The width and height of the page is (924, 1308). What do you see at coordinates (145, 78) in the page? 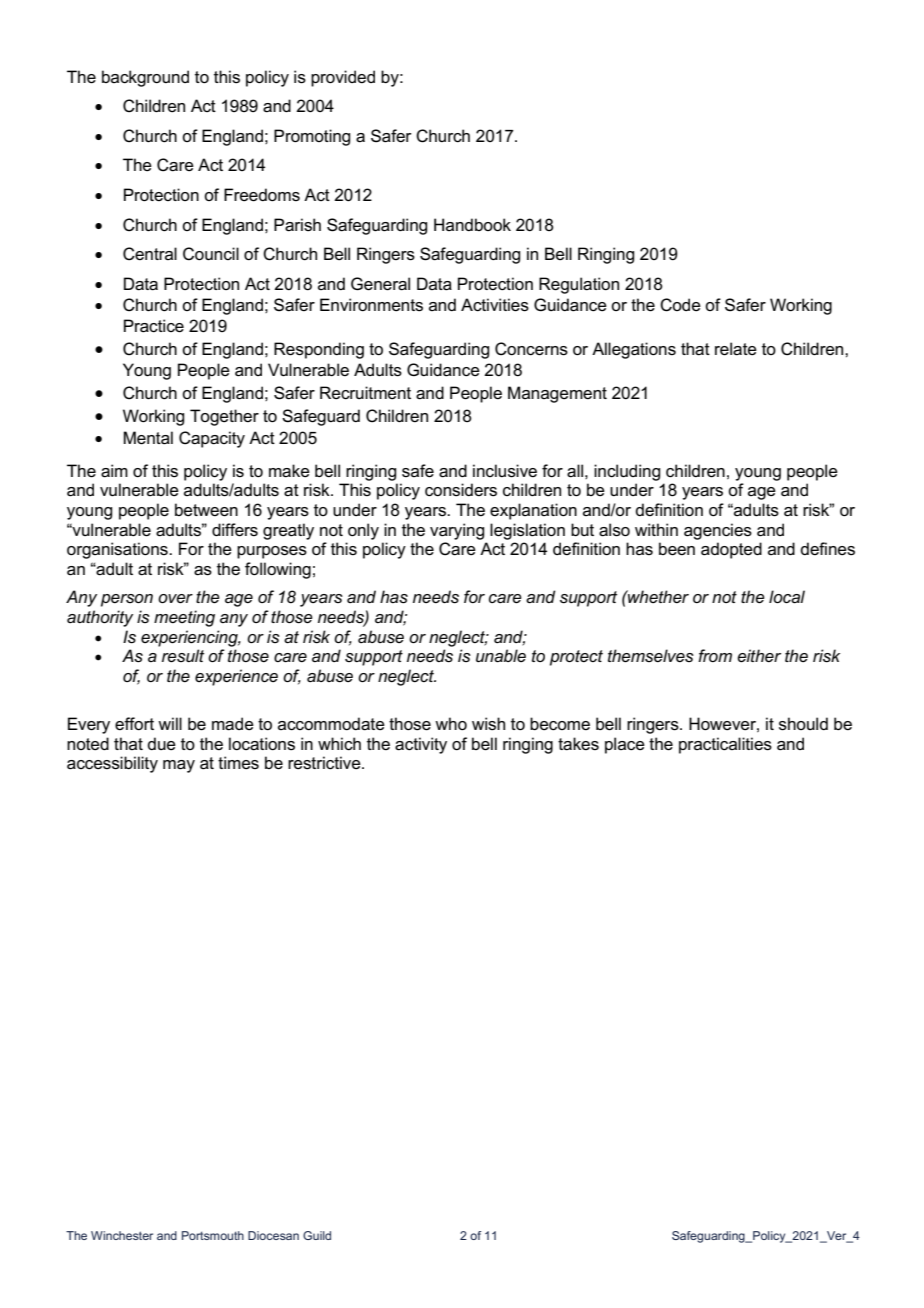
I see `background` at bounding box center [145, 78].
